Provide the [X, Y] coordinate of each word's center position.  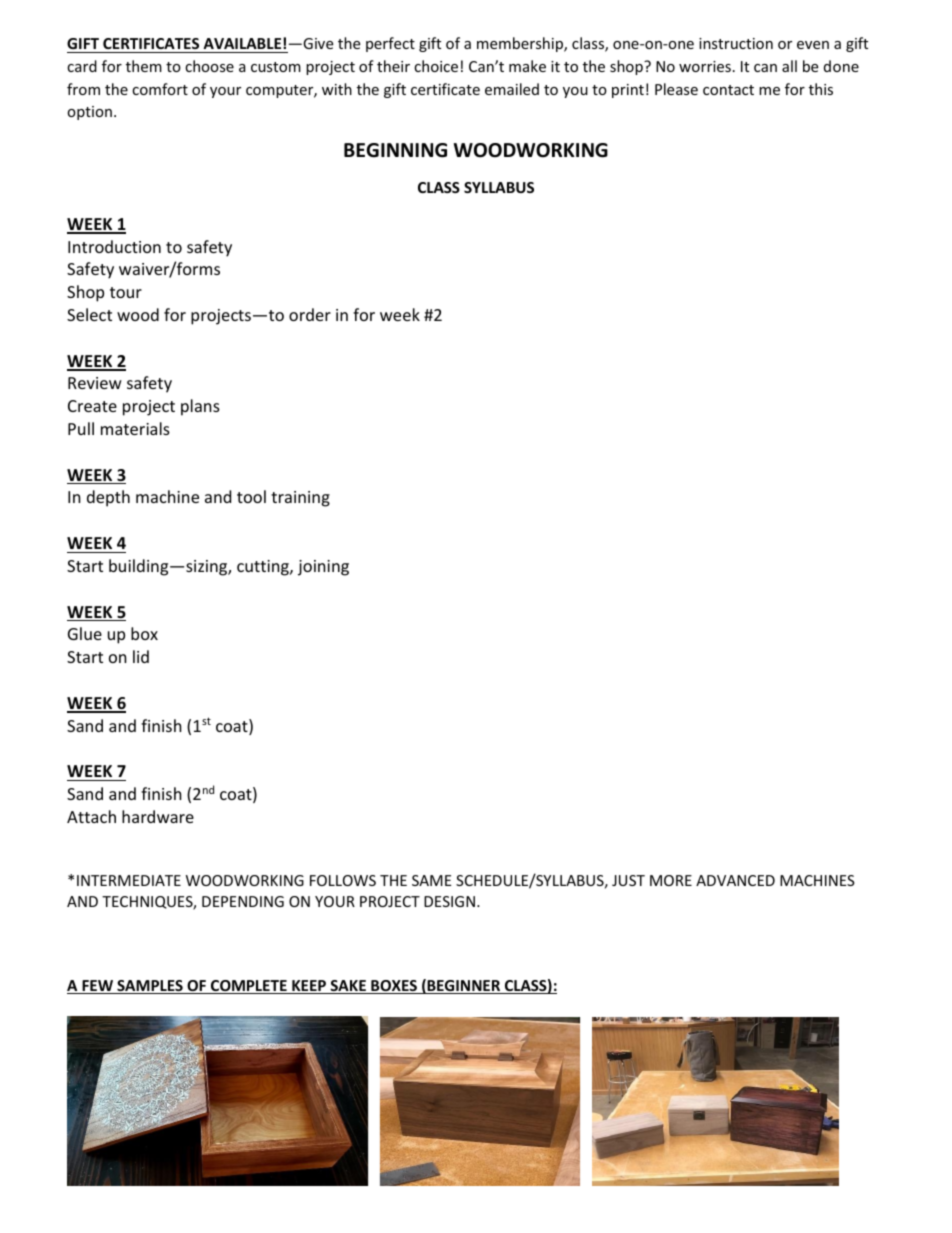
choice [436, 66]
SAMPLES [150, 987]
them [144, 66]
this [821, 89]
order [310, 314]
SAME [432, 880]
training [300, 499]
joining [323, 568]
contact [728, 90]
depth [108, 498]
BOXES [394, 987]
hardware [158, 816]
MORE [671, 880]
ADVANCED [735, 880]
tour [126, 292]
